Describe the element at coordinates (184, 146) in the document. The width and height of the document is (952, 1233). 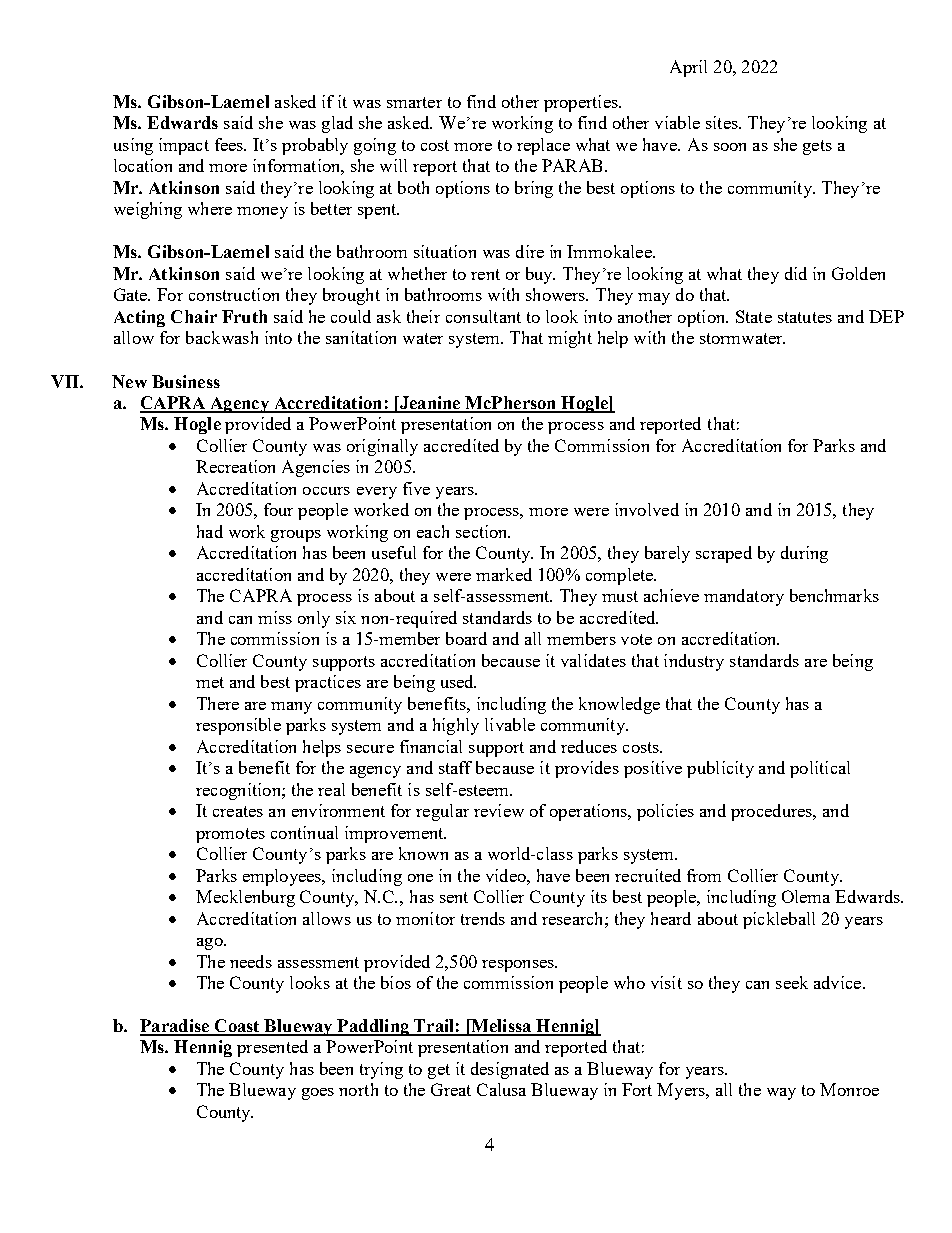
I see `impact` at that location.
